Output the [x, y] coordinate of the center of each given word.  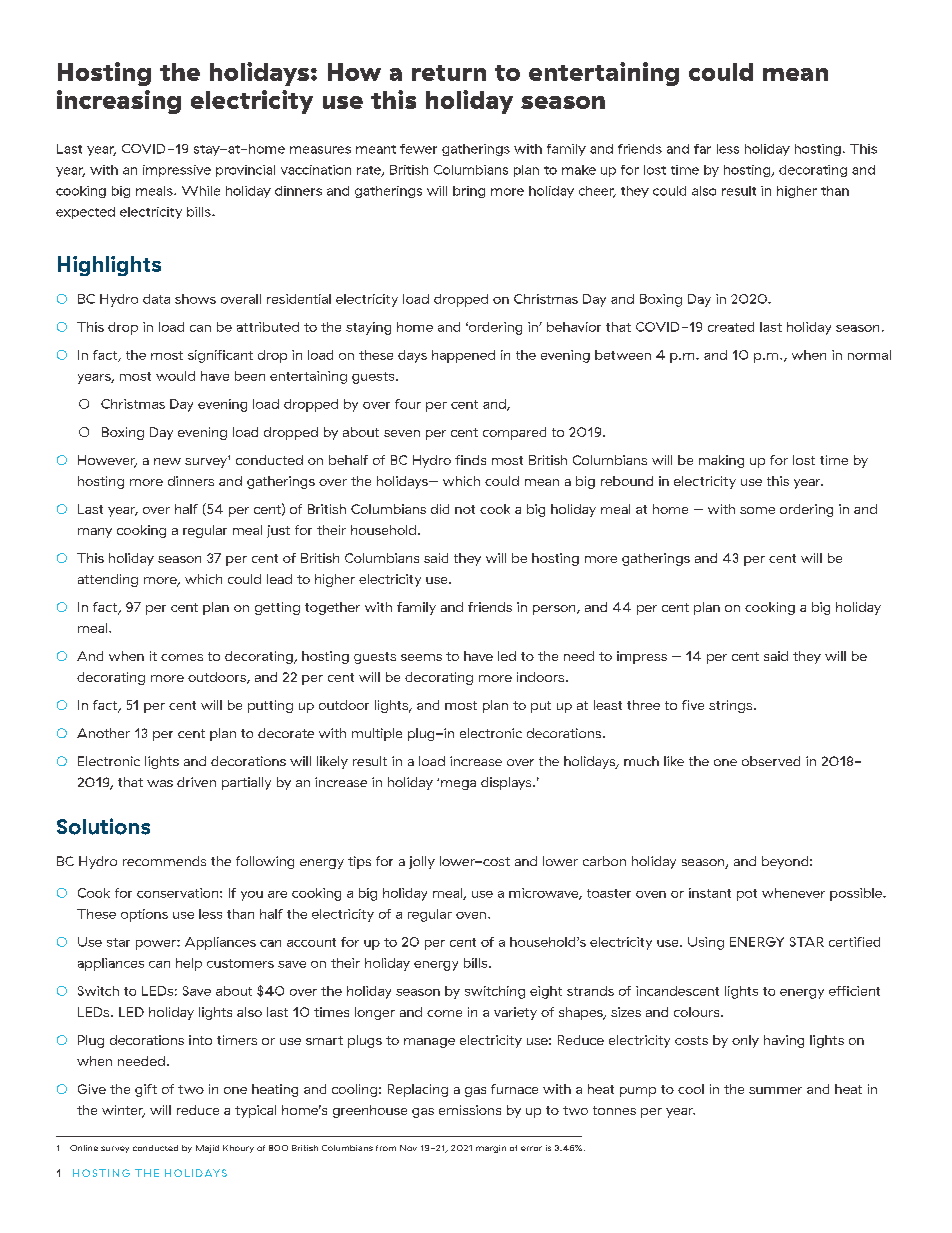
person [555, 610]
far [702, 149]
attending [108, 580]
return [449, 73]
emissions [470, 1110]
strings [732, 706]
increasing [119, 102]
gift [146, 1090]
